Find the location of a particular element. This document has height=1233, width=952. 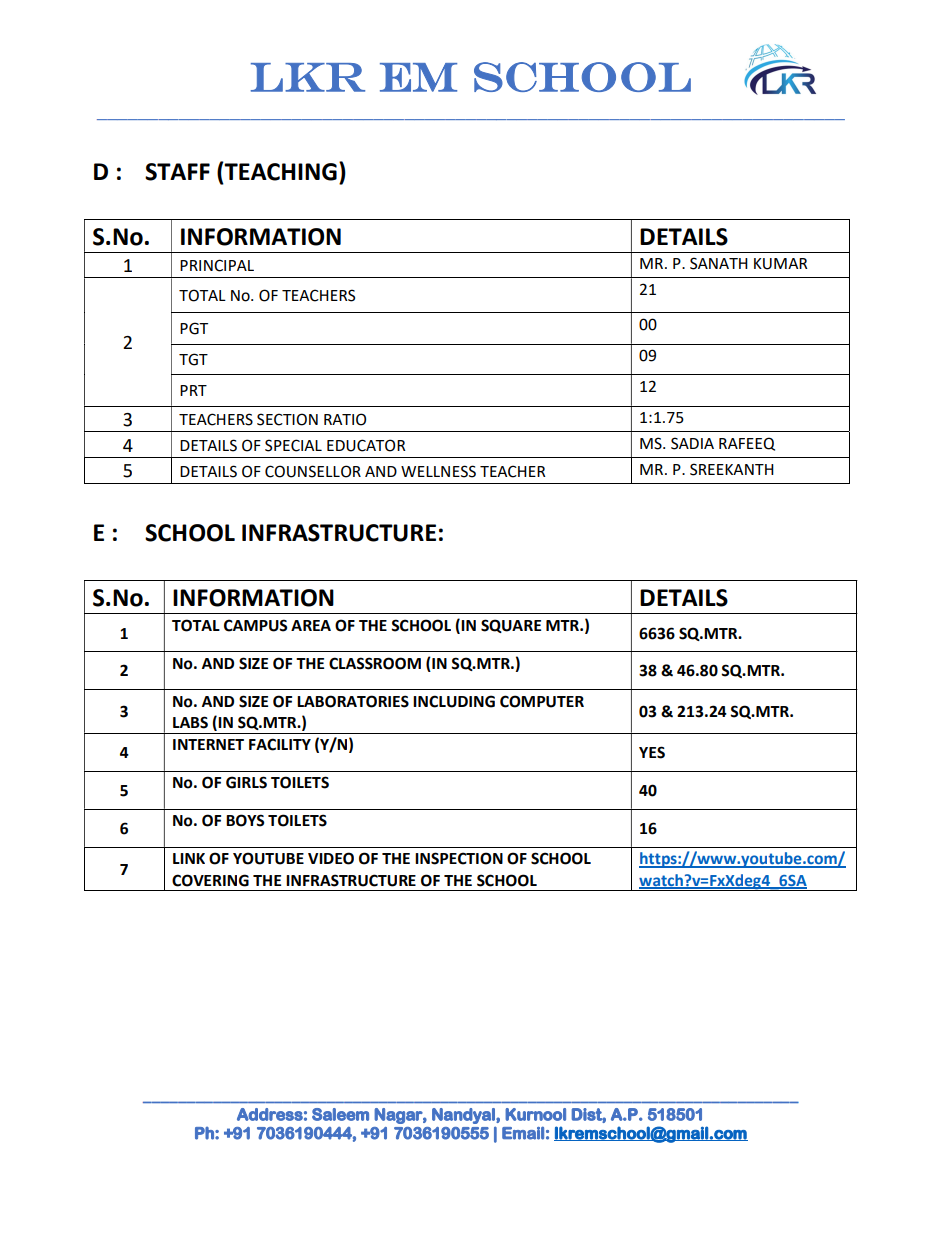

YES is located at coordinates (652, 752).
